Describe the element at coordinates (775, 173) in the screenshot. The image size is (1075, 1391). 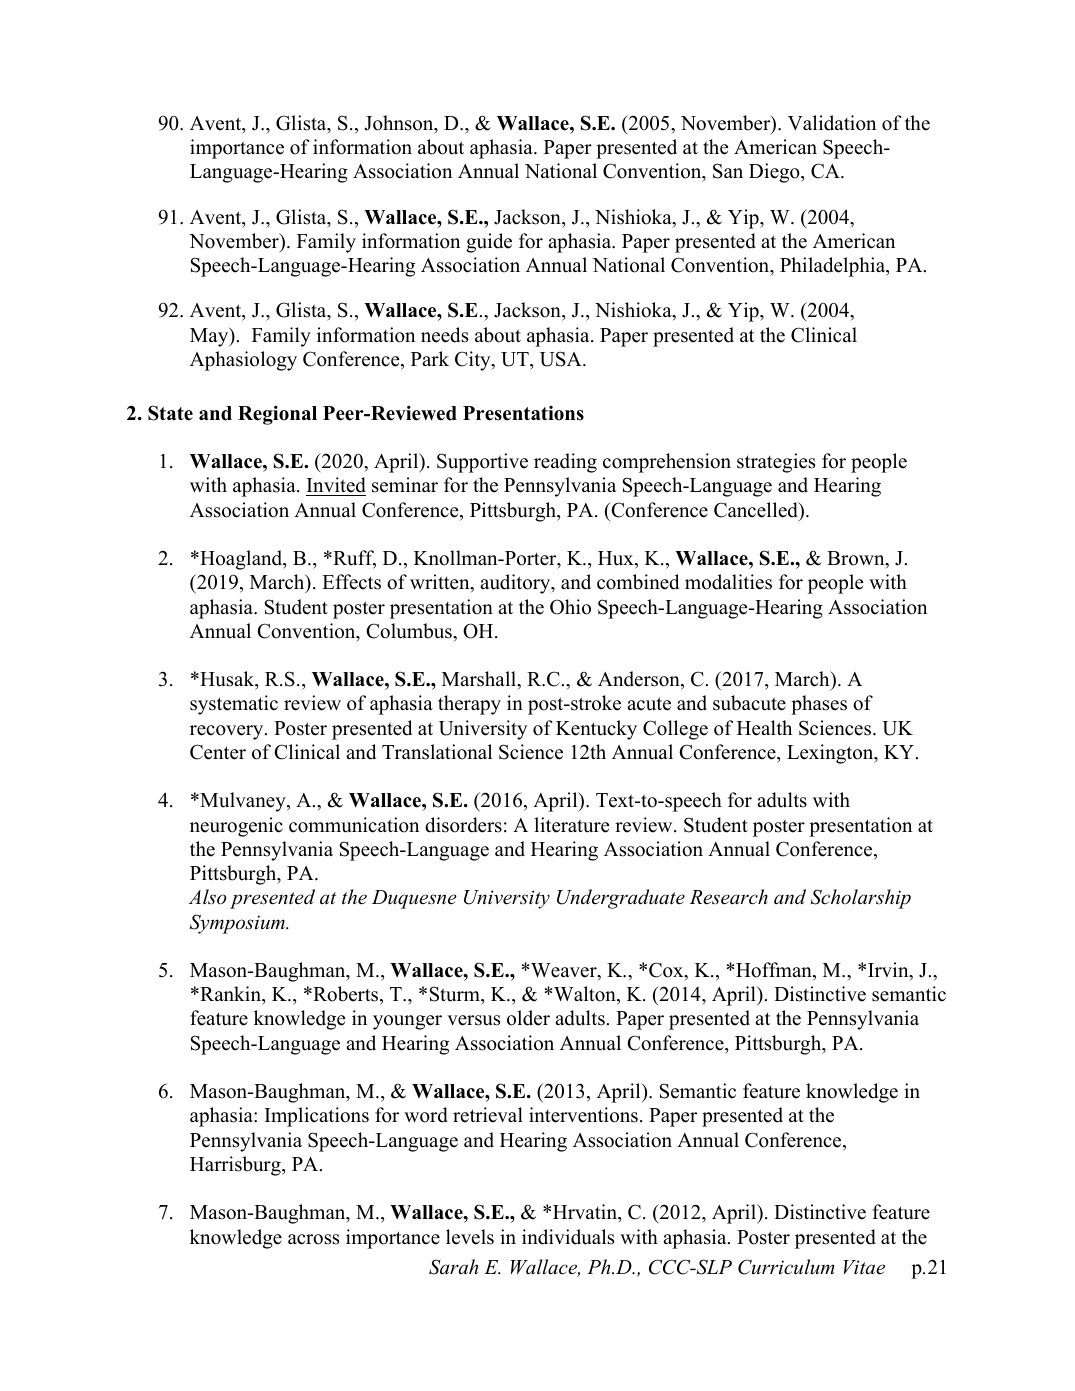
I see `Diego` at that location.
